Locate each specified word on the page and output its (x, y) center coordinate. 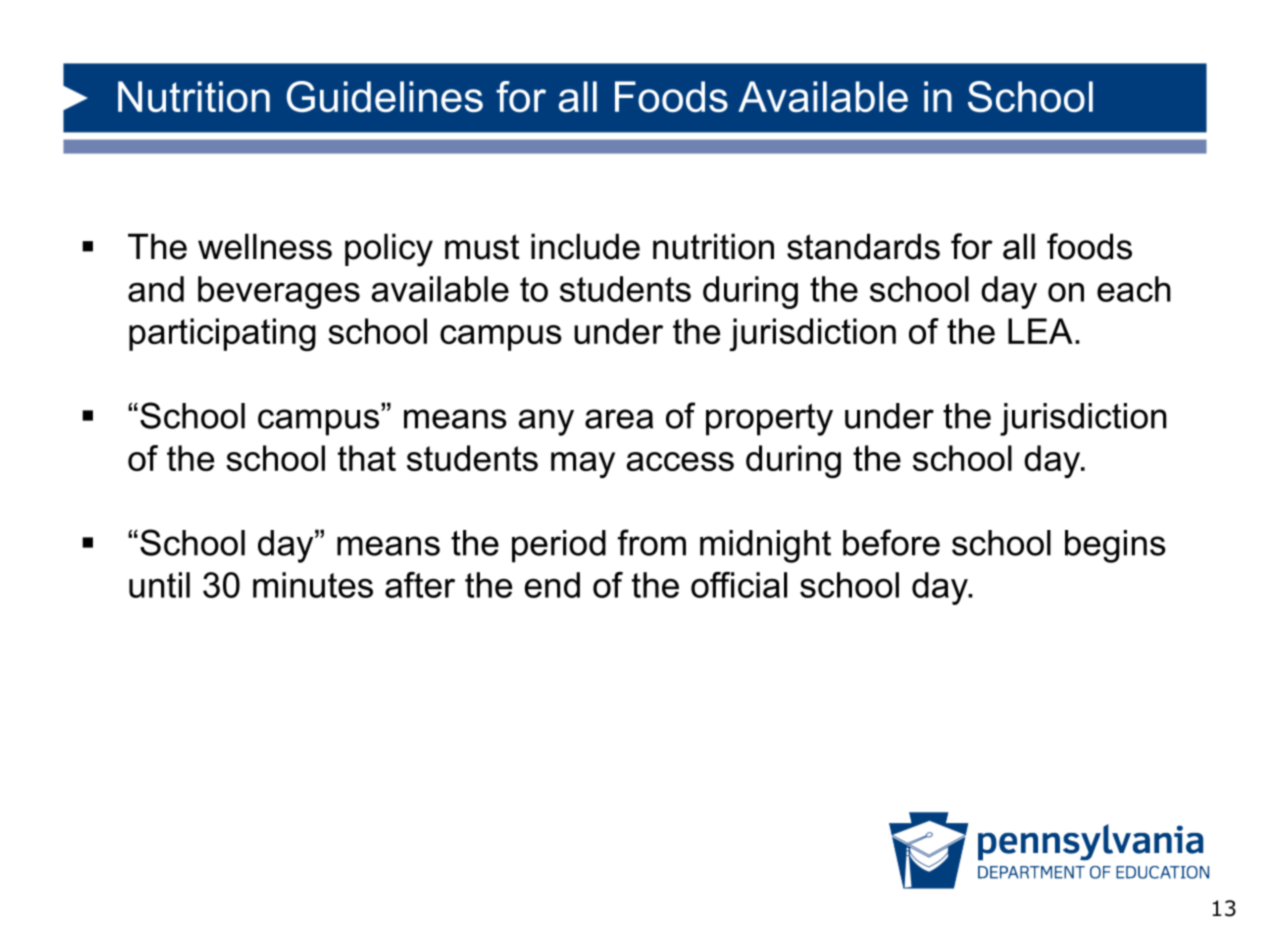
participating (222, 334)
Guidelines (385, 97)
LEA (1040, 331)
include (585, 246)
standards (863, 246)
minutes (313, 585)
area (619, 419)
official (739, 585)
